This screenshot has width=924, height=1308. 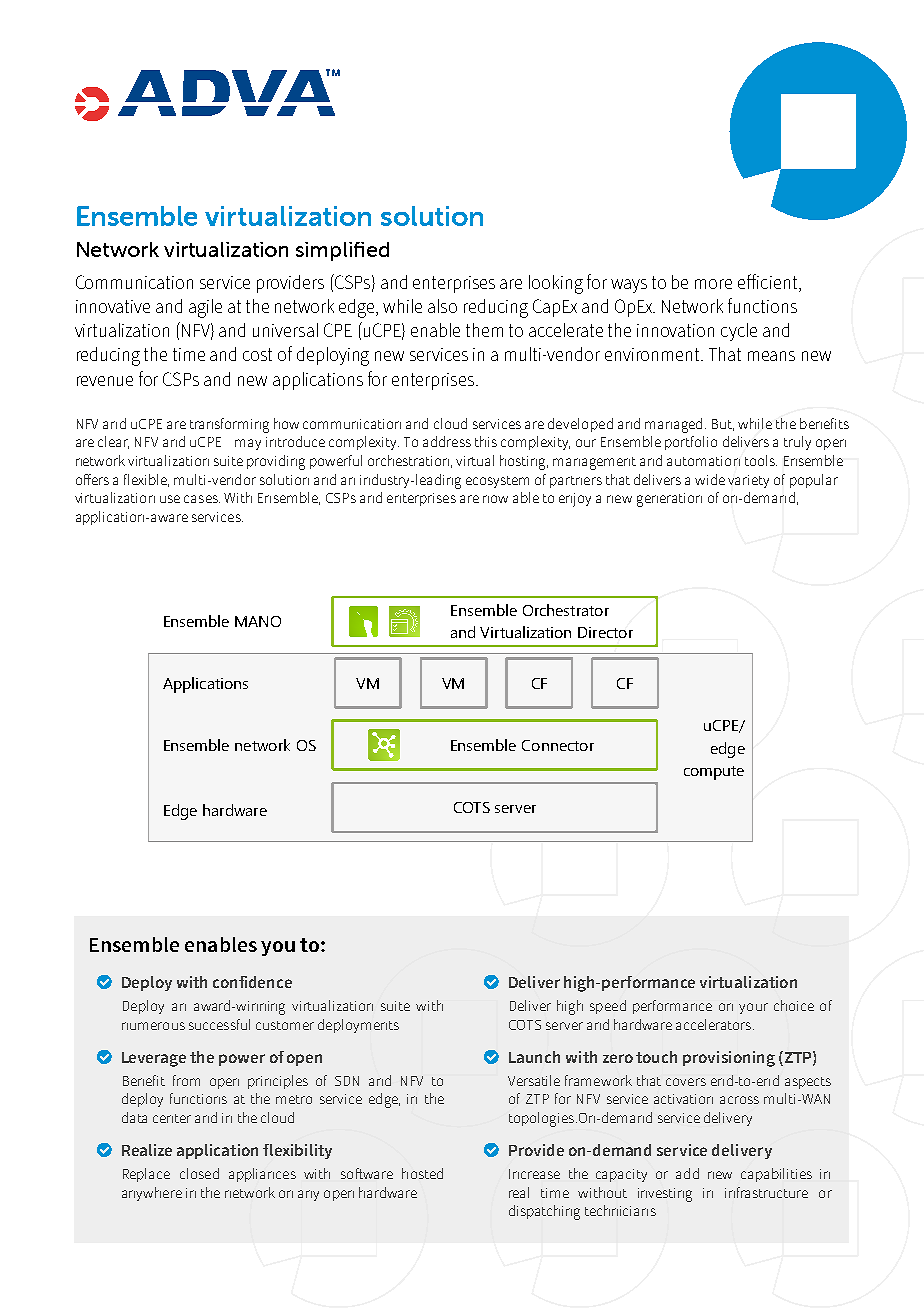 I want to click on hosted, so click(x=422, y=1173).
